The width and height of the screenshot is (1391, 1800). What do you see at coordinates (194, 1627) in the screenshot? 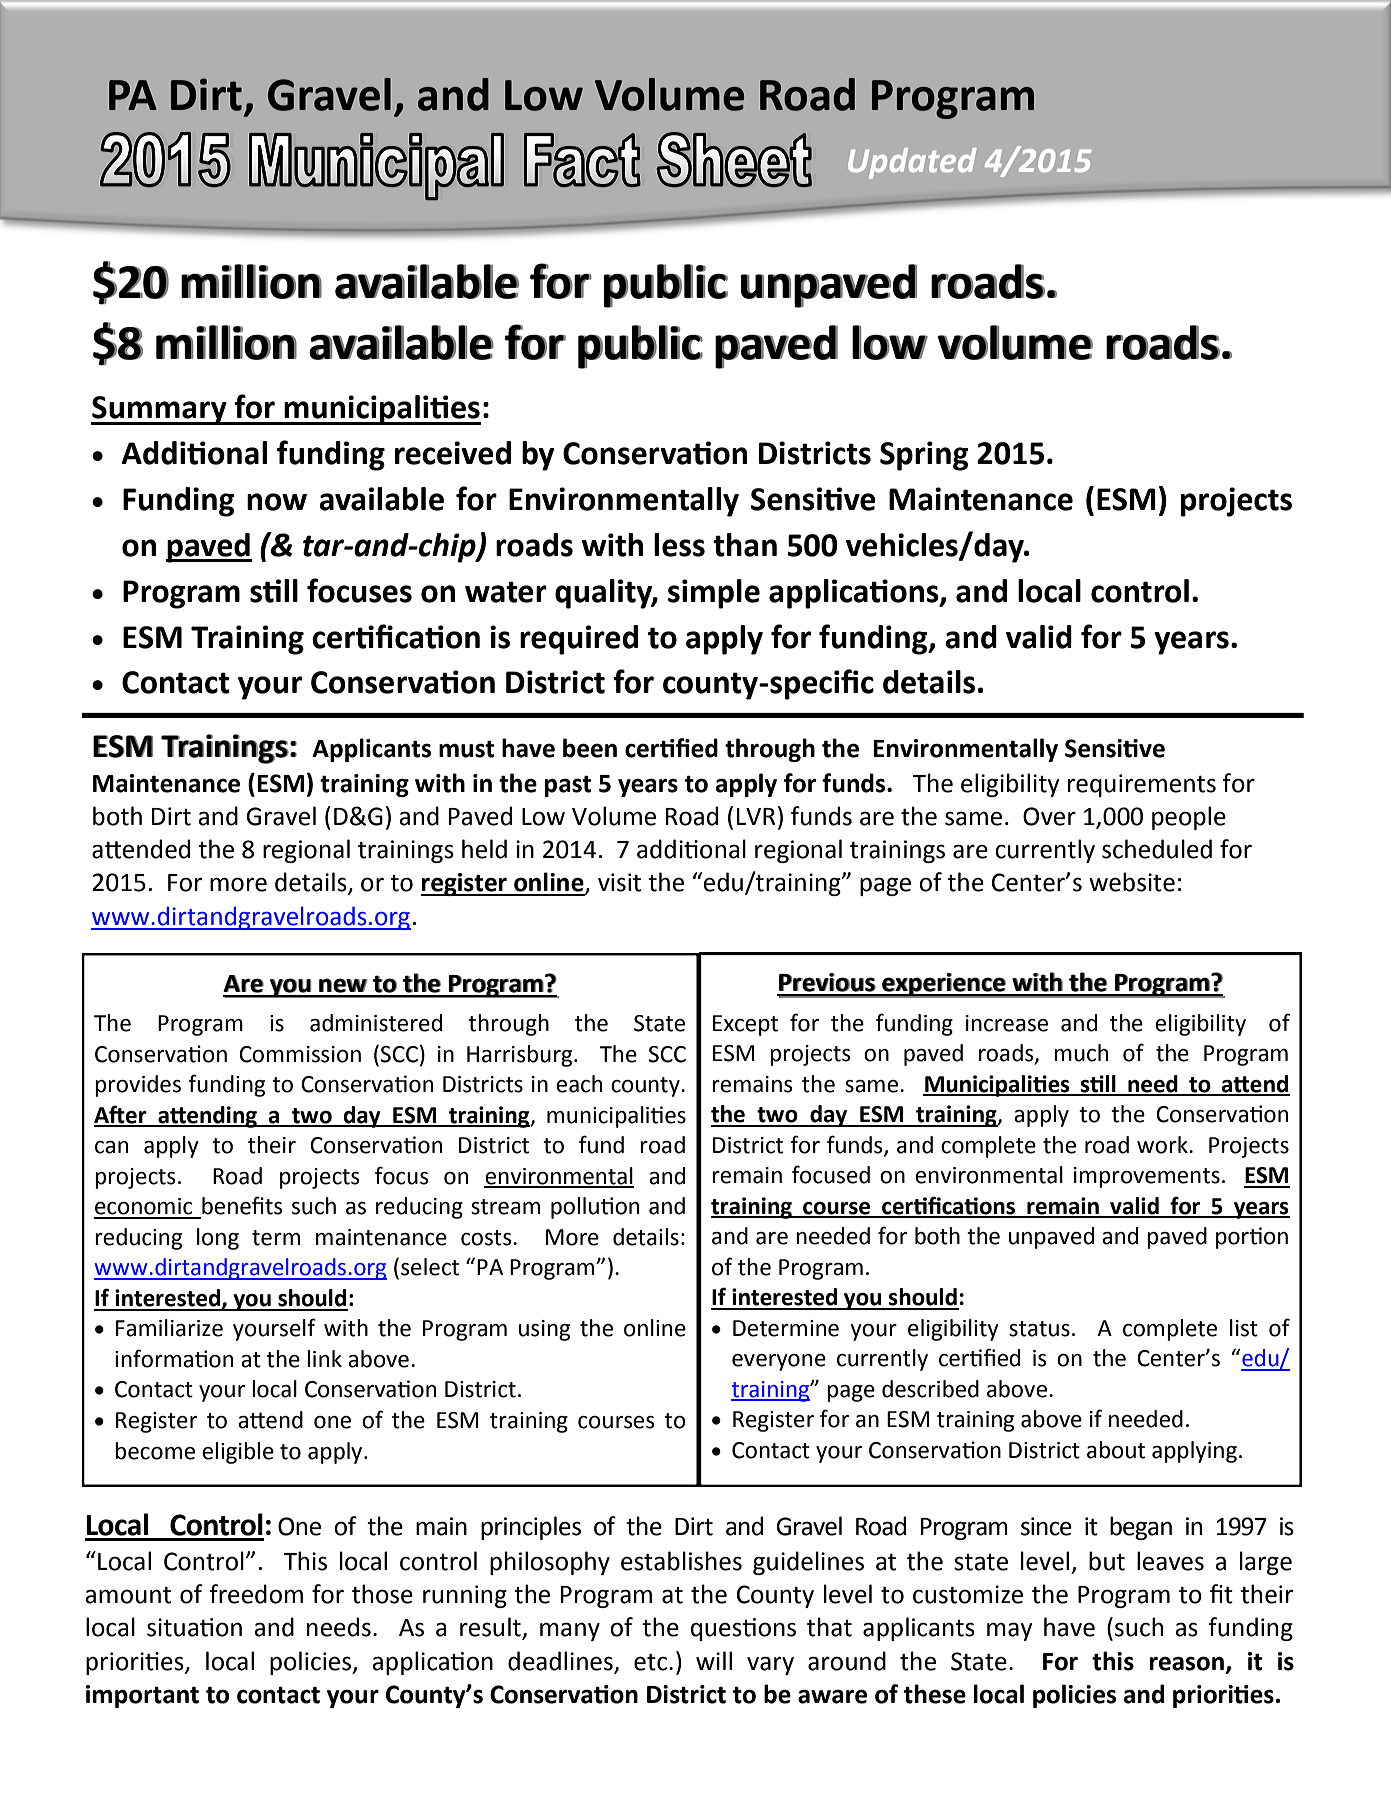
I see `situation` at bounding box center [194, 1627].
